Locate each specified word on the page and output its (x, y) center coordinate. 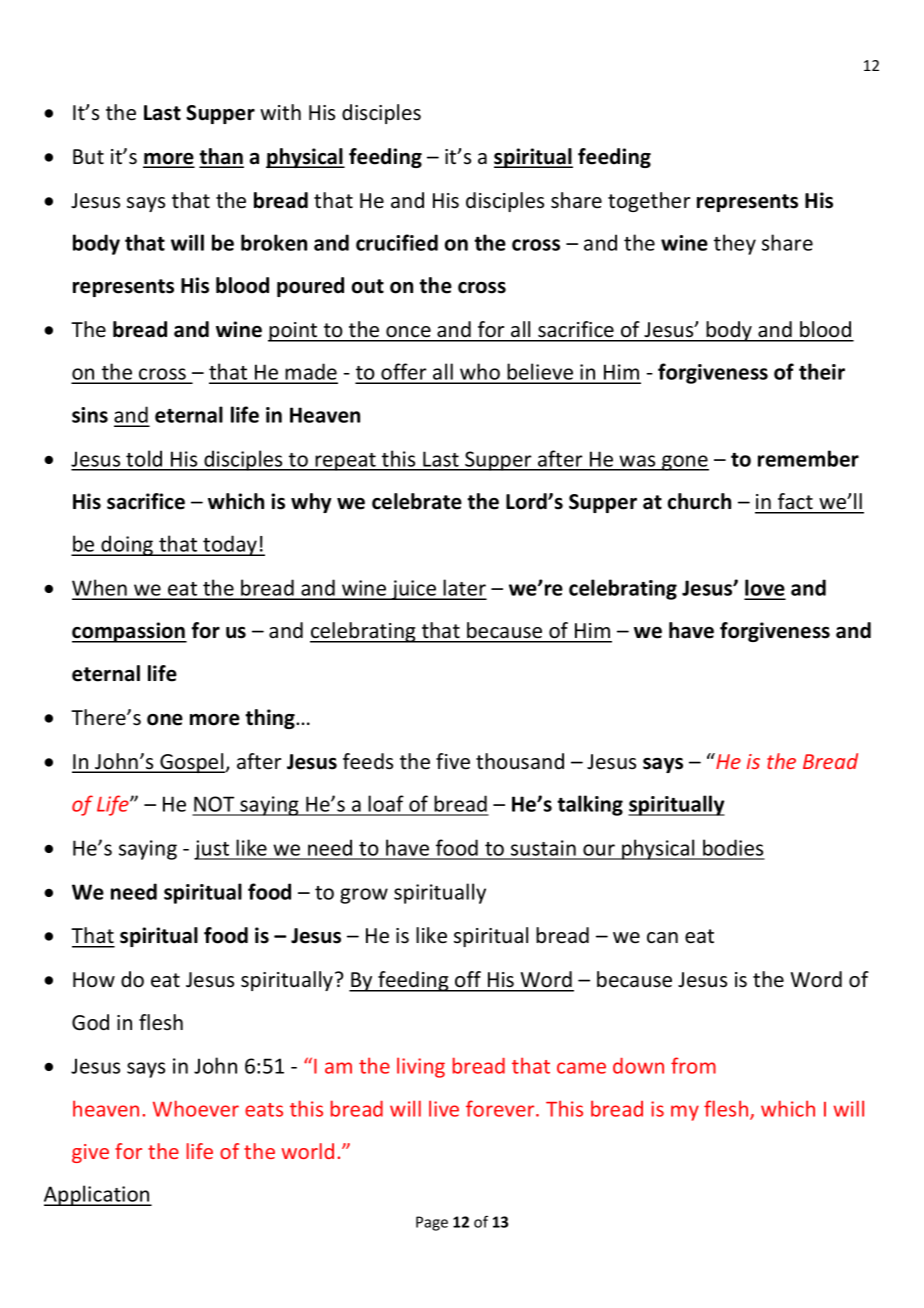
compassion (129, 632)
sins (90, 415)
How (94, 979)
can (662, 938)
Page (432, 1223)
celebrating (364, 632)
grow (364, 896)
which (788, 1108)
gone (684, 463)
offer (404, 373)
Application (98, 1195)
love (765, 589)
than (221, 157)
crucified (397, 242)
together (649, 202)
